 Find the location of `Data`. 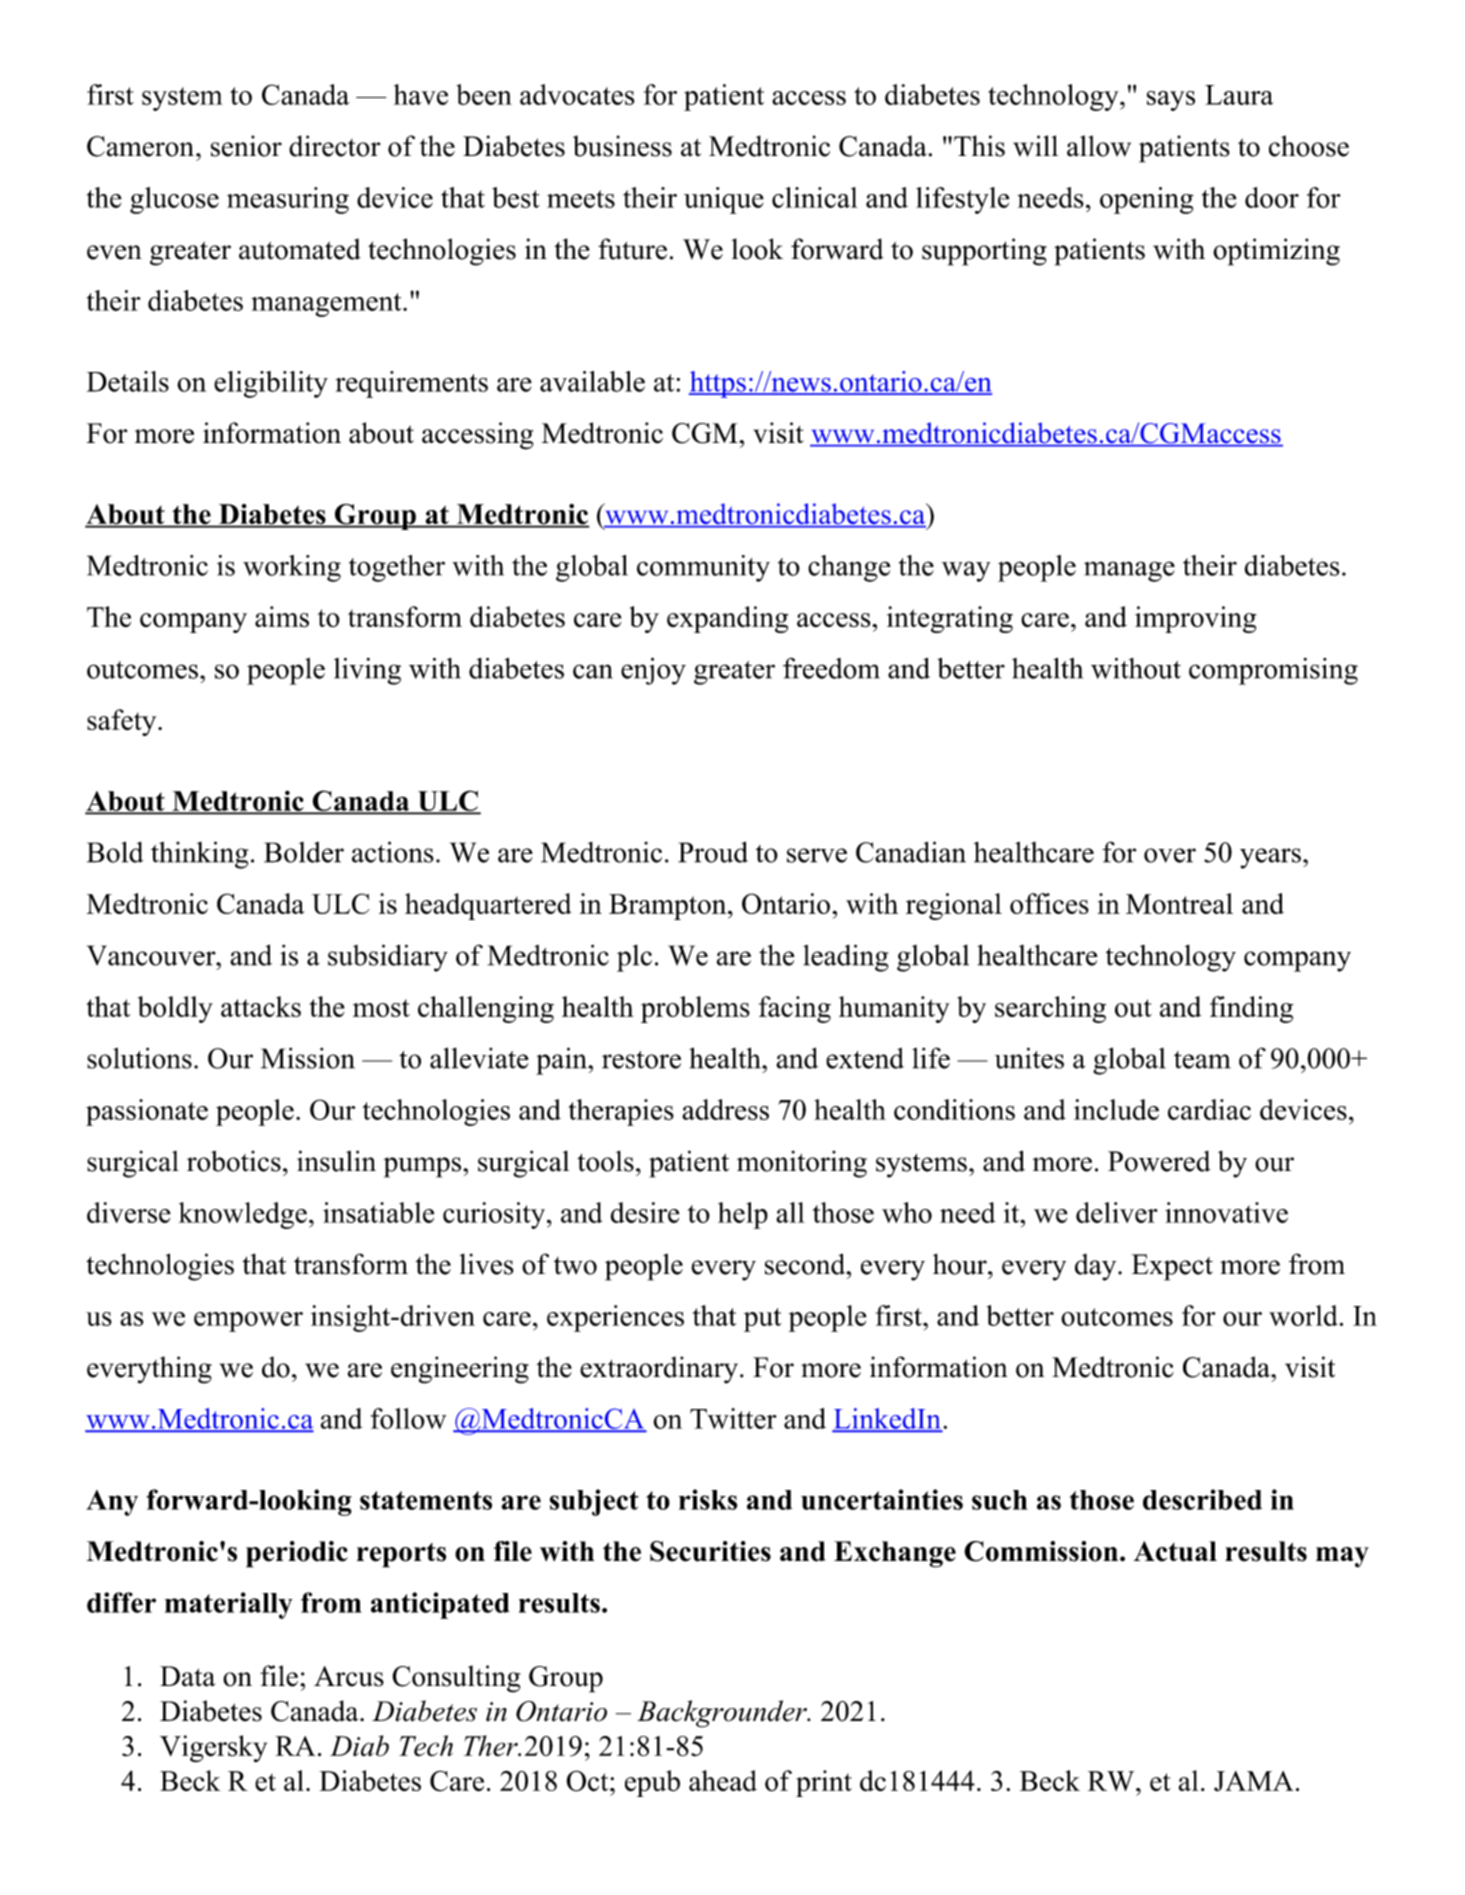

Data is located at coordinates (187, 1676).
